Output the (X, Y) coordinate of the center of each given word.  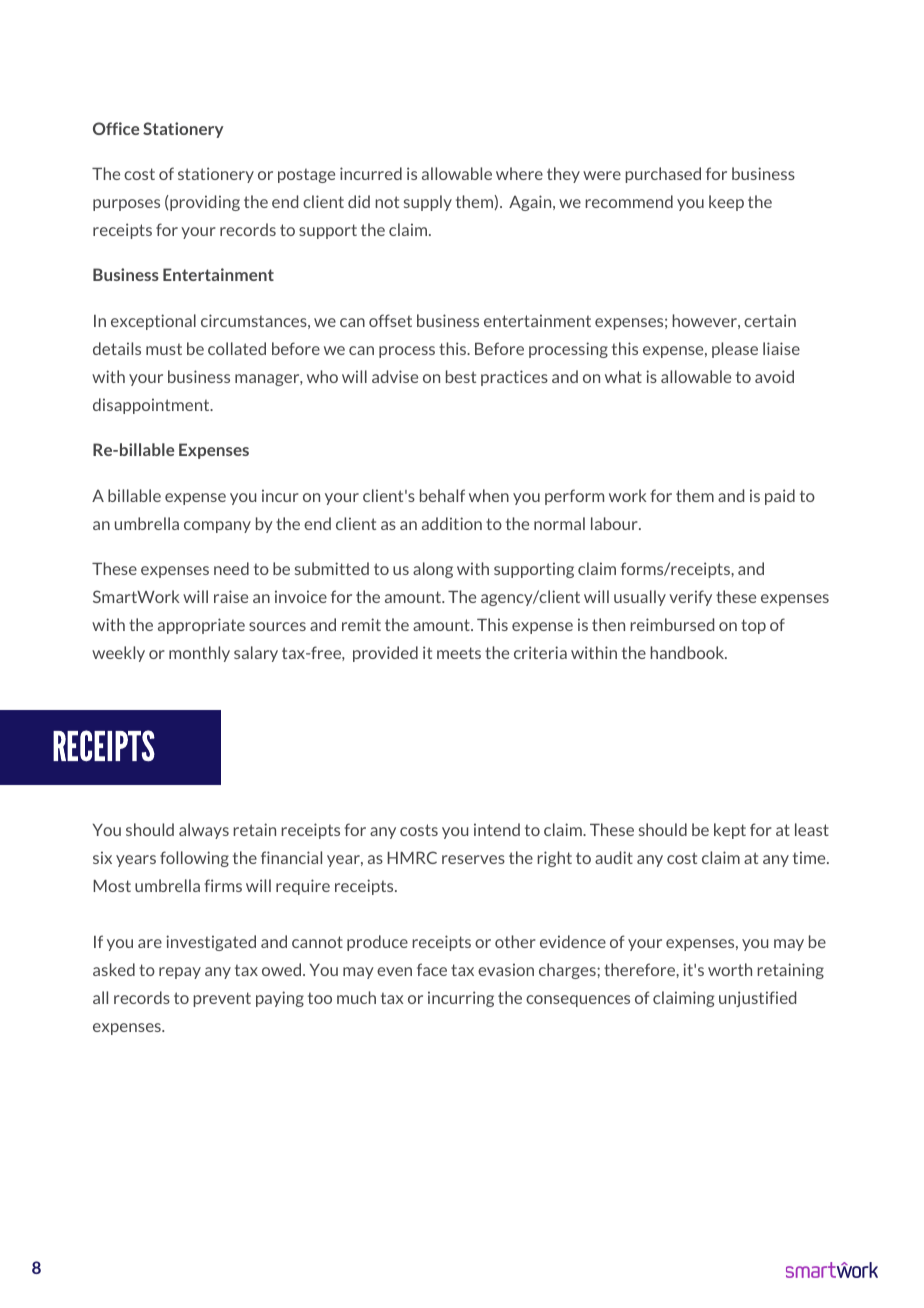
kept (730, 831)
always (204, 831)
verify (690, 598)
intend (497, 829)
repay (180, 973)
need (231, 568)
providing (204, 203)
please (735, 350)
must (164, 349)
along (433, 570)
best (461, 376)
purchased (663, 175)
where (519, 173)
